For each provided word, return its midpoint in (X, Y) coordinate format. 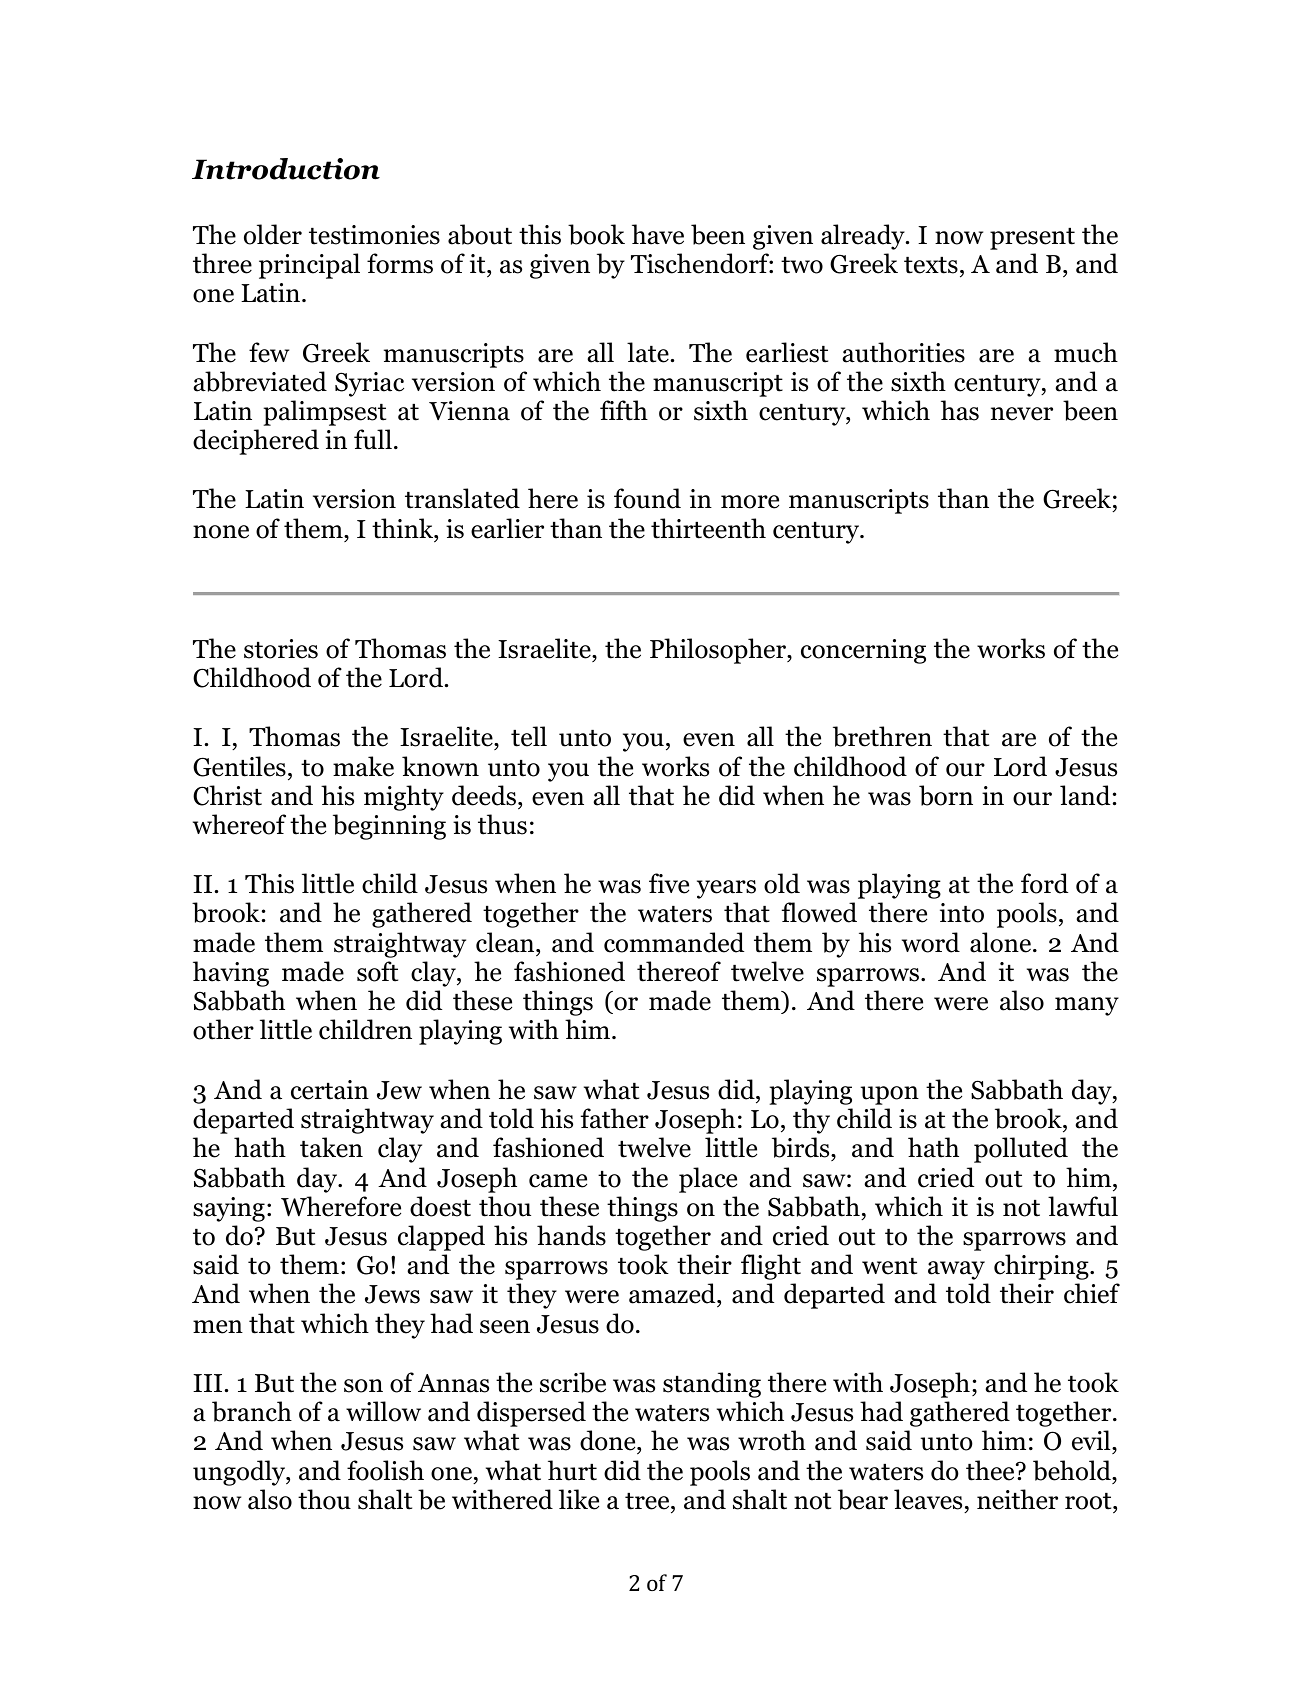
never (1022, 414)
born (946, 795)
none (221, 532)
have (658, 234)
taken (331, 1147)
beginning (389, 827)
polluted (1021, 1150)
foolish (385, 1470)
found (647, 498)
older (273, 234)
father (615, 1118)
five (669, 883)
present (1032, 239)
